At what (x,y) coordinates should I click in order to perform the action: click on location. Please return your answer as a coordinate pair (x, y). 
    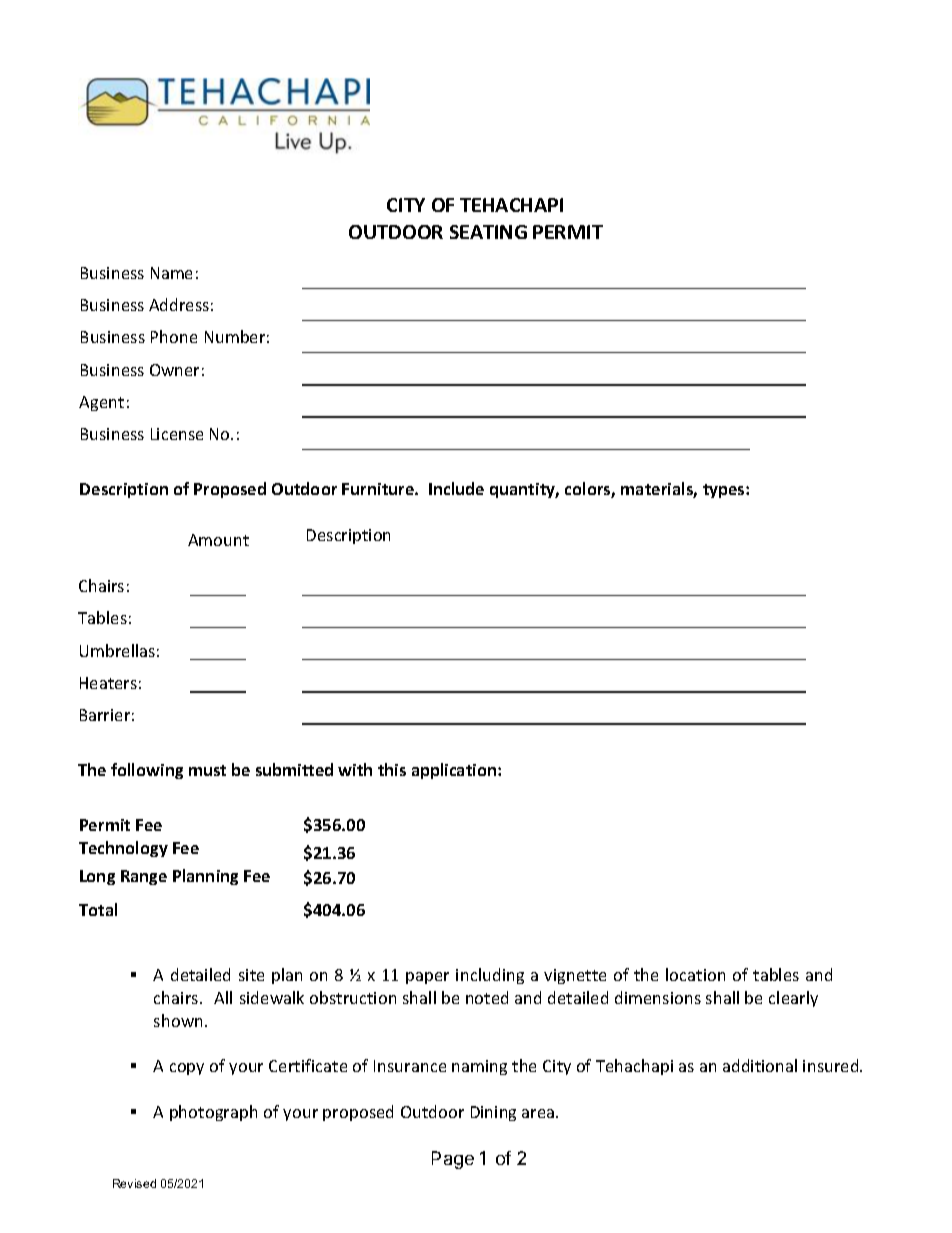
    Looking at the image, I should click on (695, 974).
